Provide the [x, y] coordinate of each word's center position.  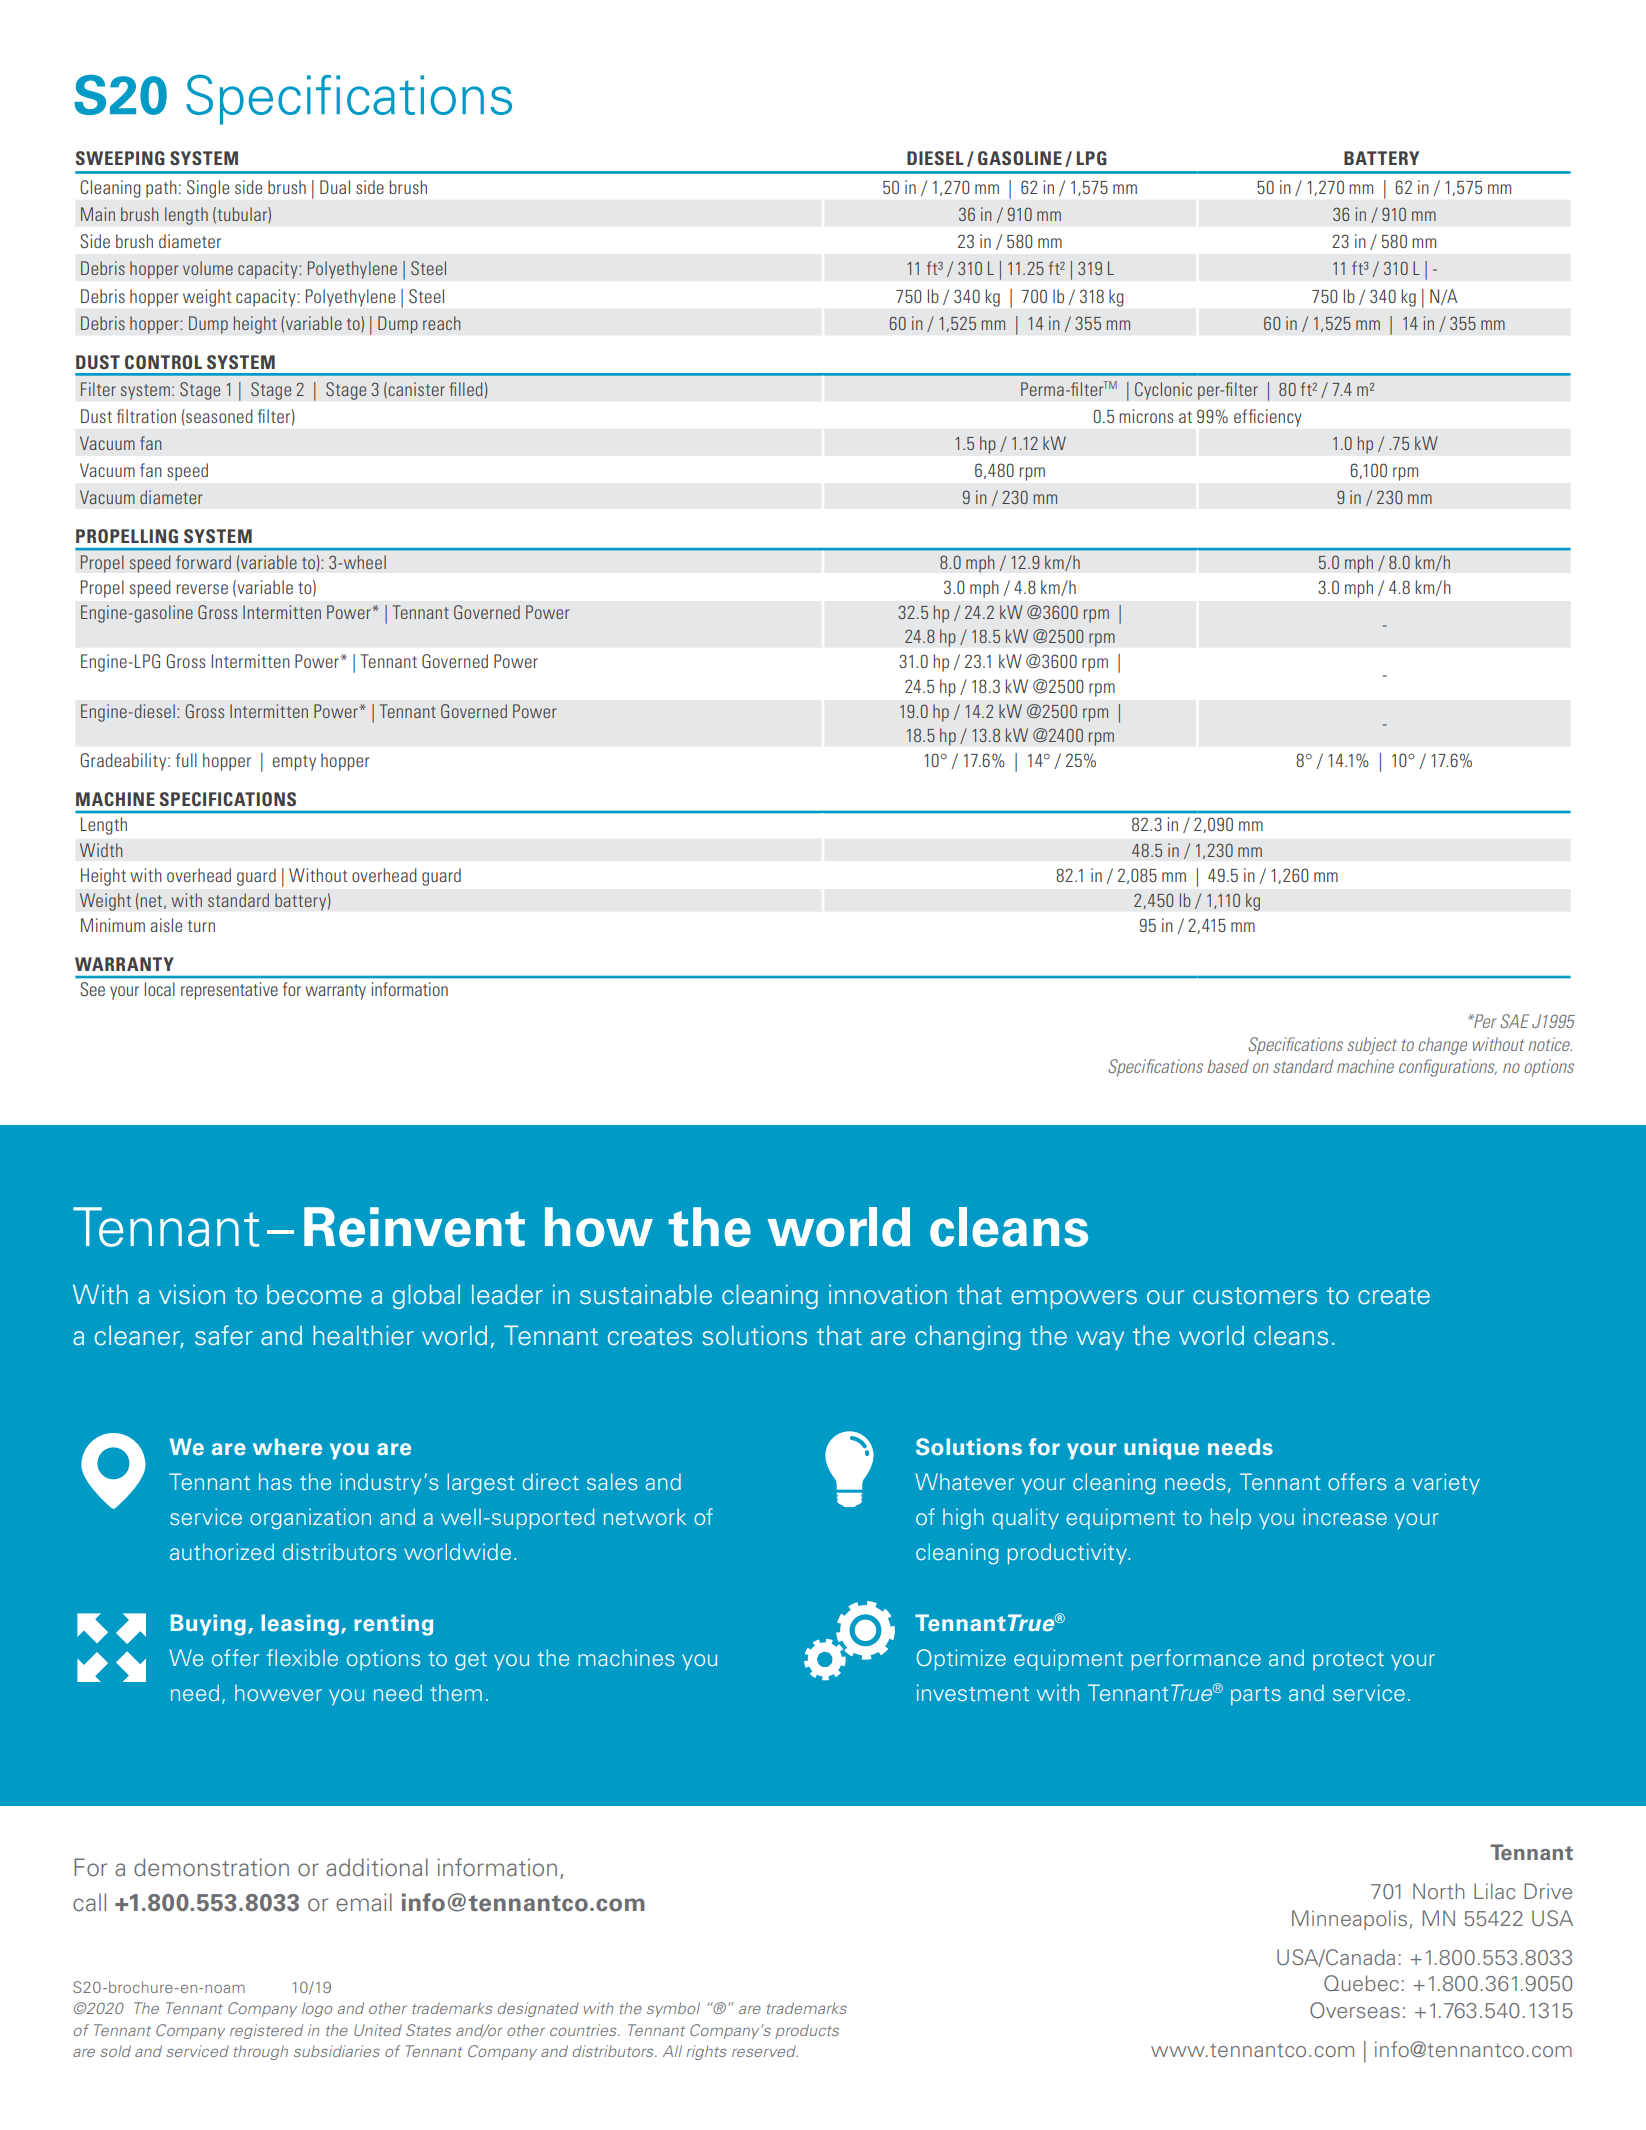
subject [1372, 1046]
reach [442, 323]
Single [208, 189]
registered [266, 2031]
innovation [888, 1294]
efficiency [1267, 418]
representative [229, 991]
